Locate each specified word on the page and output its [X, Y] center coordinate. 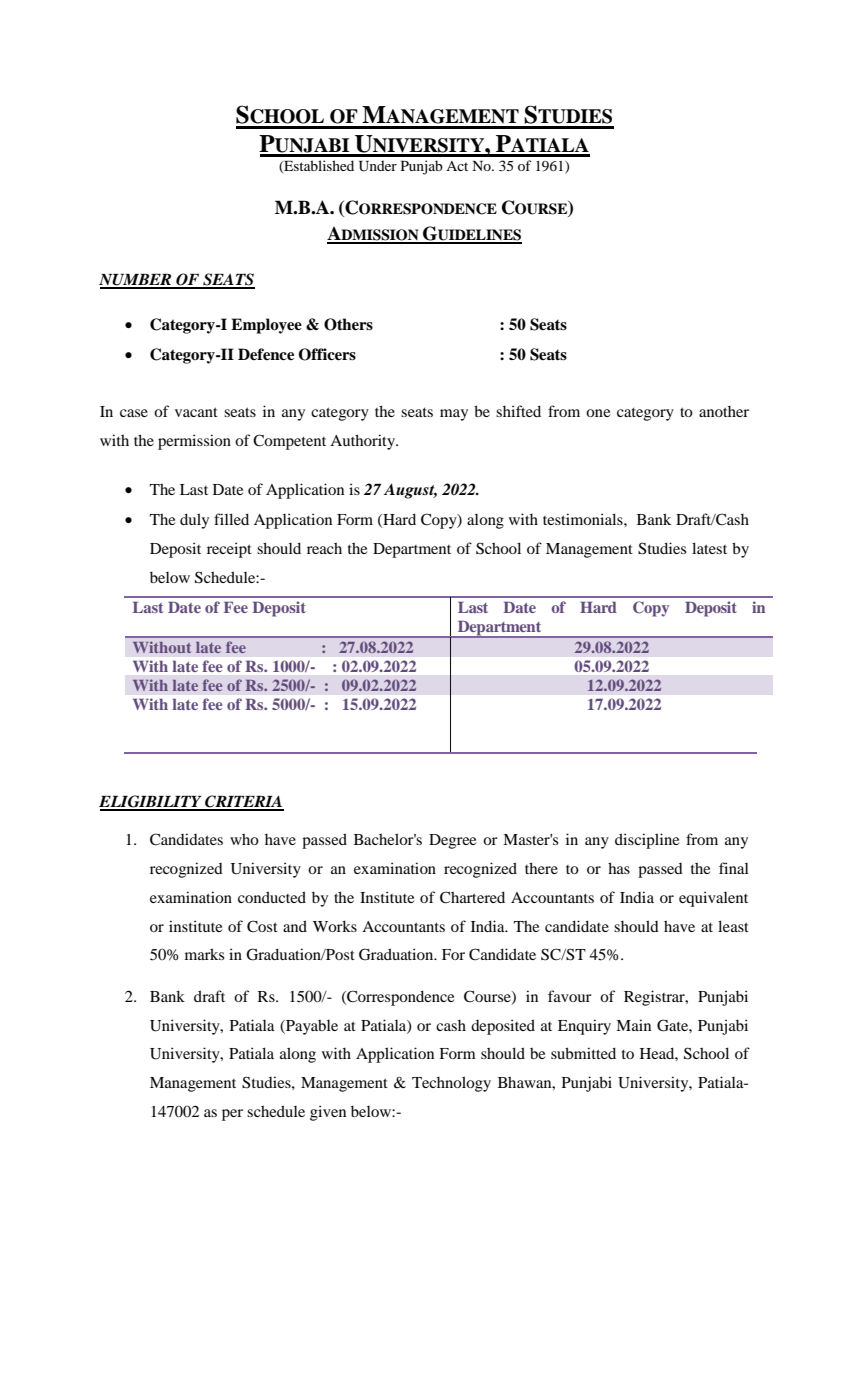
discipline [647, 841]
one [598, 413]
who [244, 839]
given [328, 1113]
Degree [452, 841]
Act [457, 166]
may [454, 415]
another [724, 411]
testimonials [584, 519]
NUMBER [136, 281]
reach [324, 548]
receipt [229, 550]
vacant [196, 412]
